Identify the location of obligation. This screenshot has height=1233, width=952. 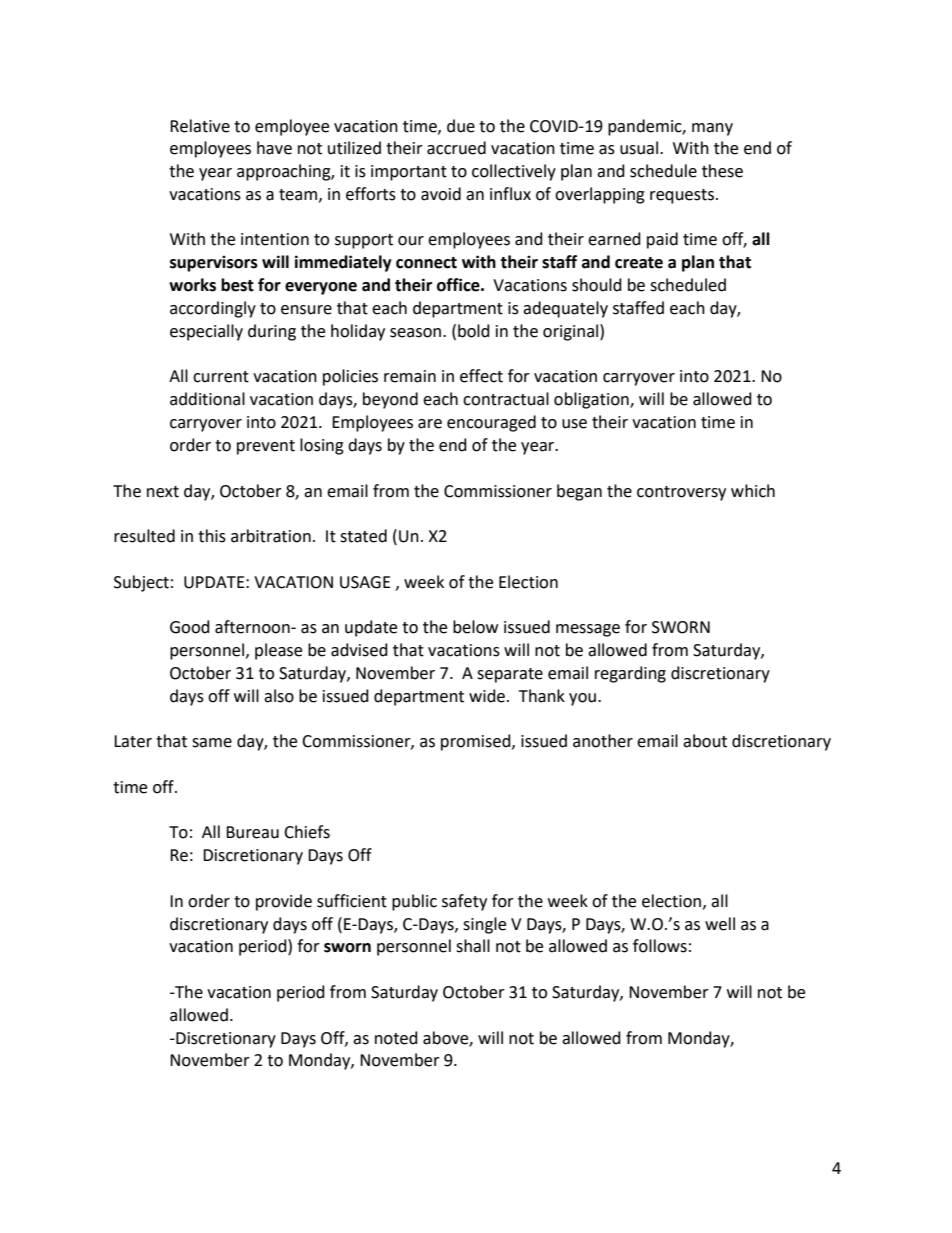
(592, 400).
